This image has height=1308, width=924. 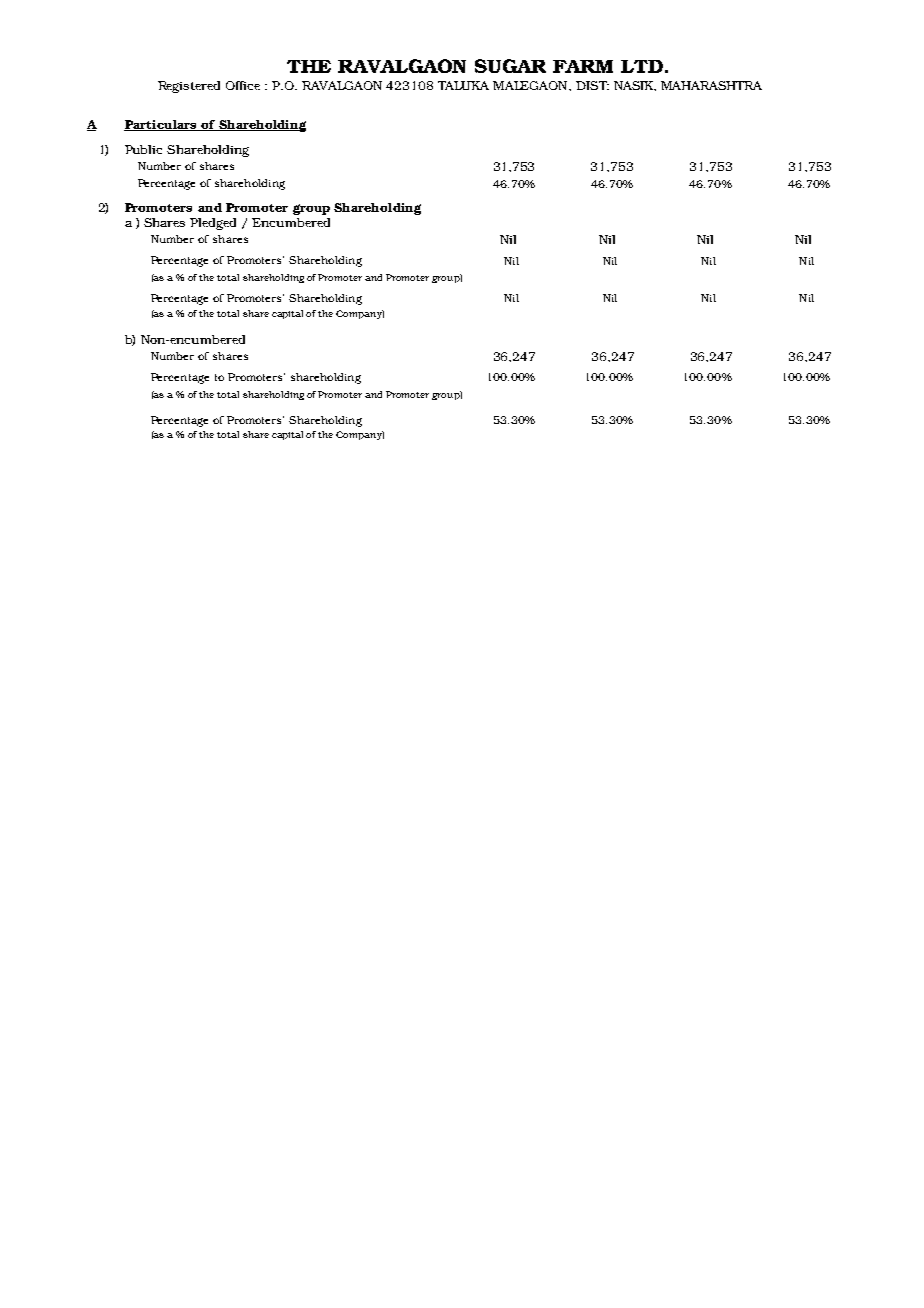 I want to click on Public, so click(x=143, y=149).
